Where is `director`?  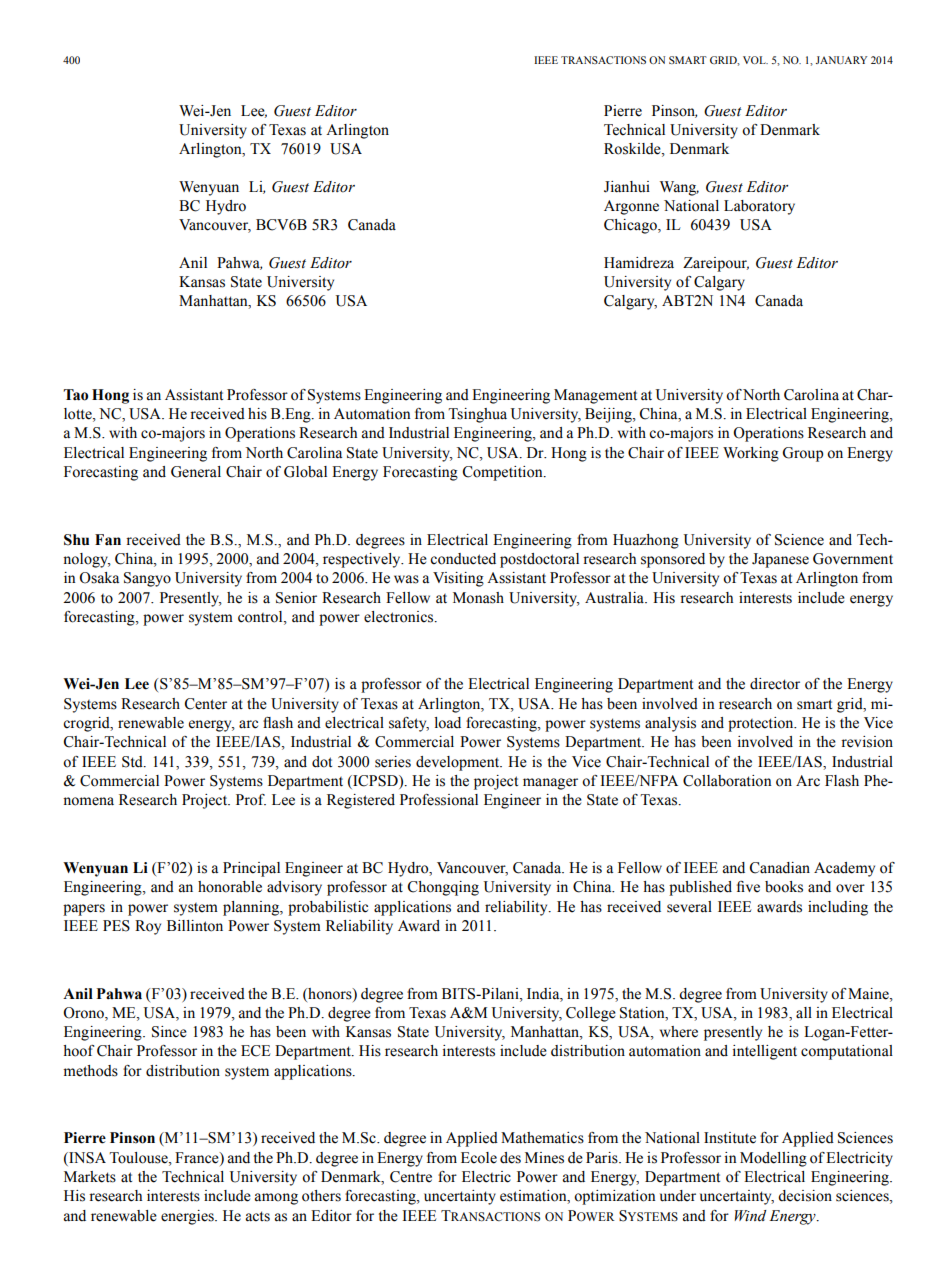
director is located at coordinates (775, 684).
